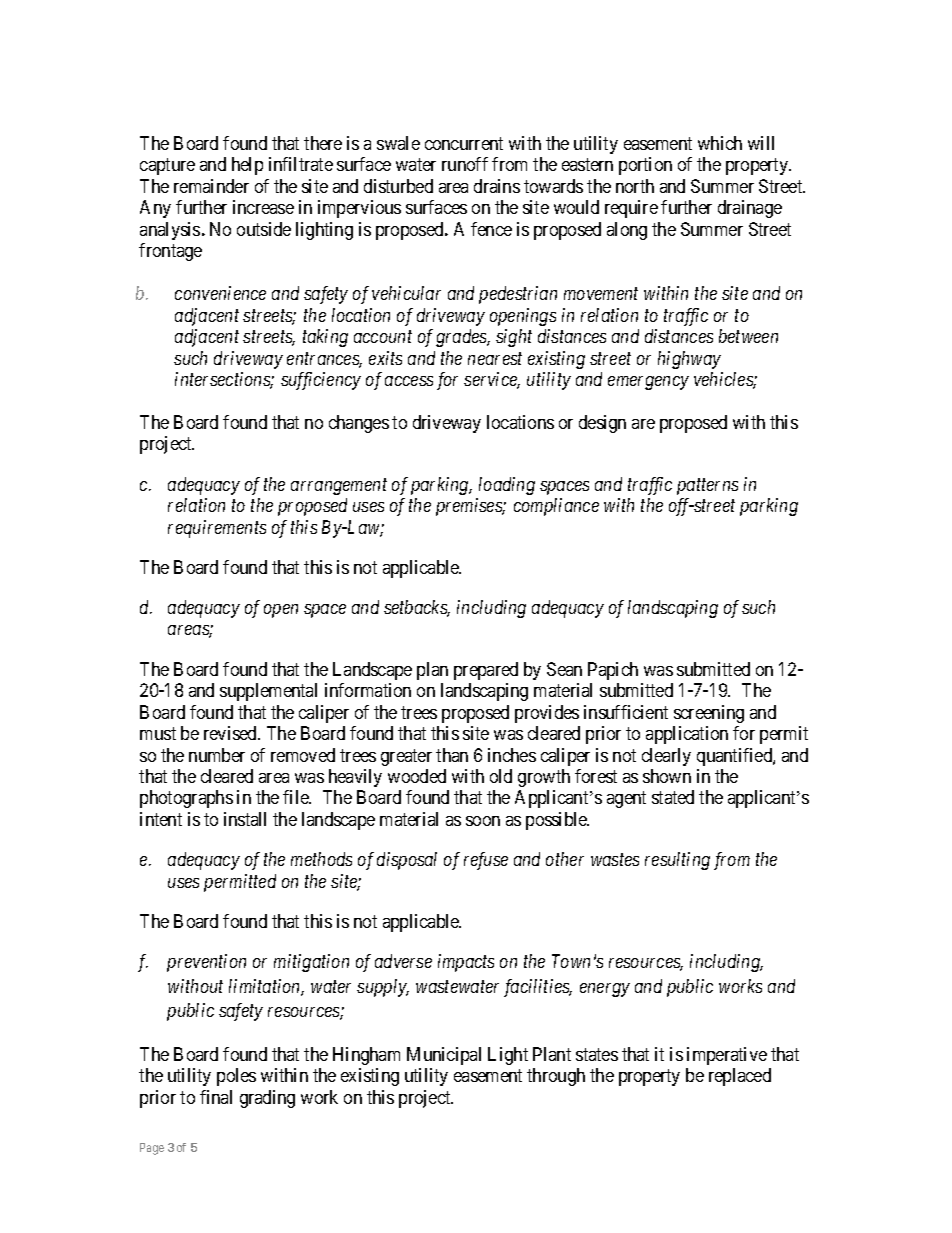  Describe the element at coordinates (216, 1097) in the screenshot. I see `final` at that location.
